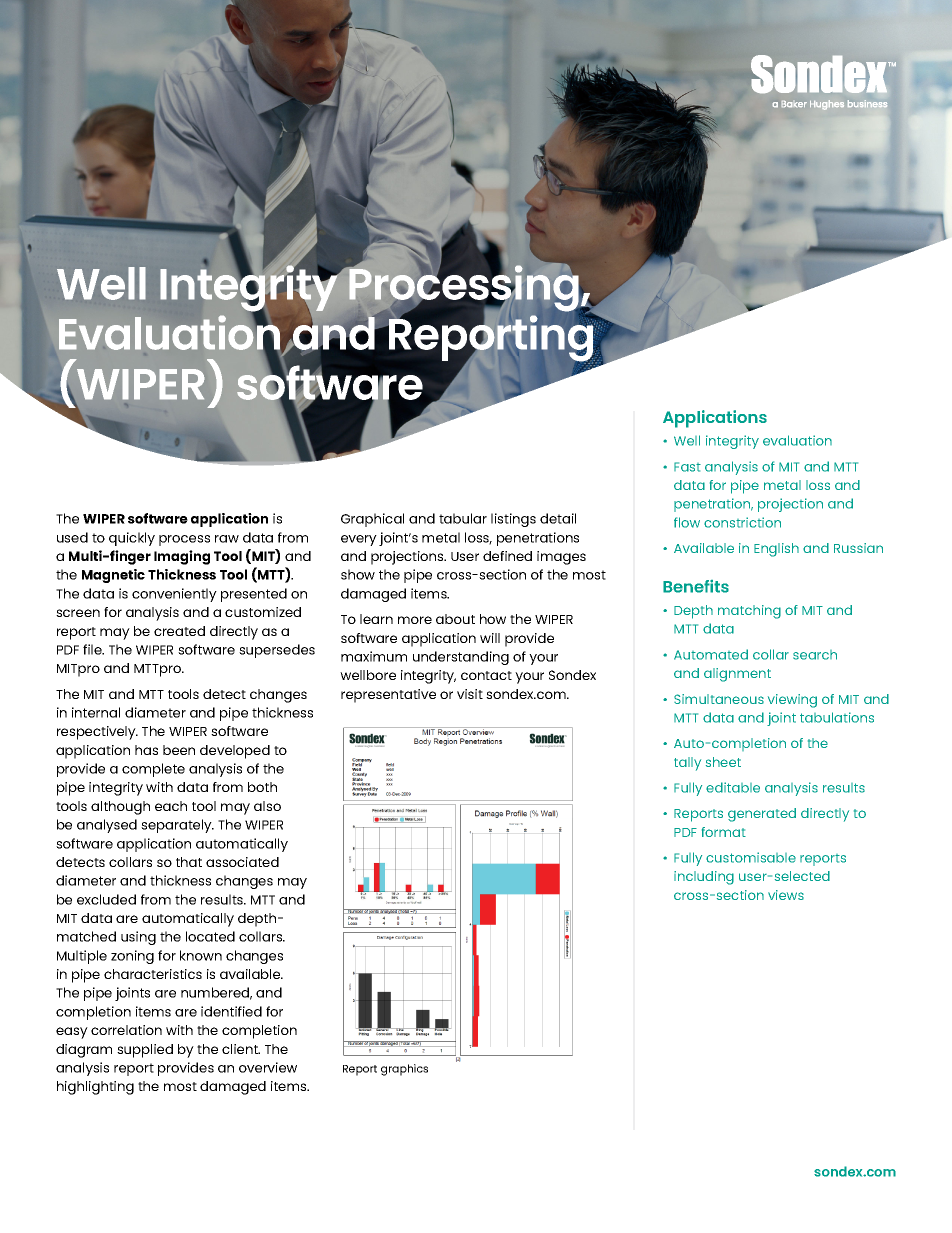 Image resolution: width=952 pixels, height=1233 pixels. I want to click on matching, so click(749, 612).
